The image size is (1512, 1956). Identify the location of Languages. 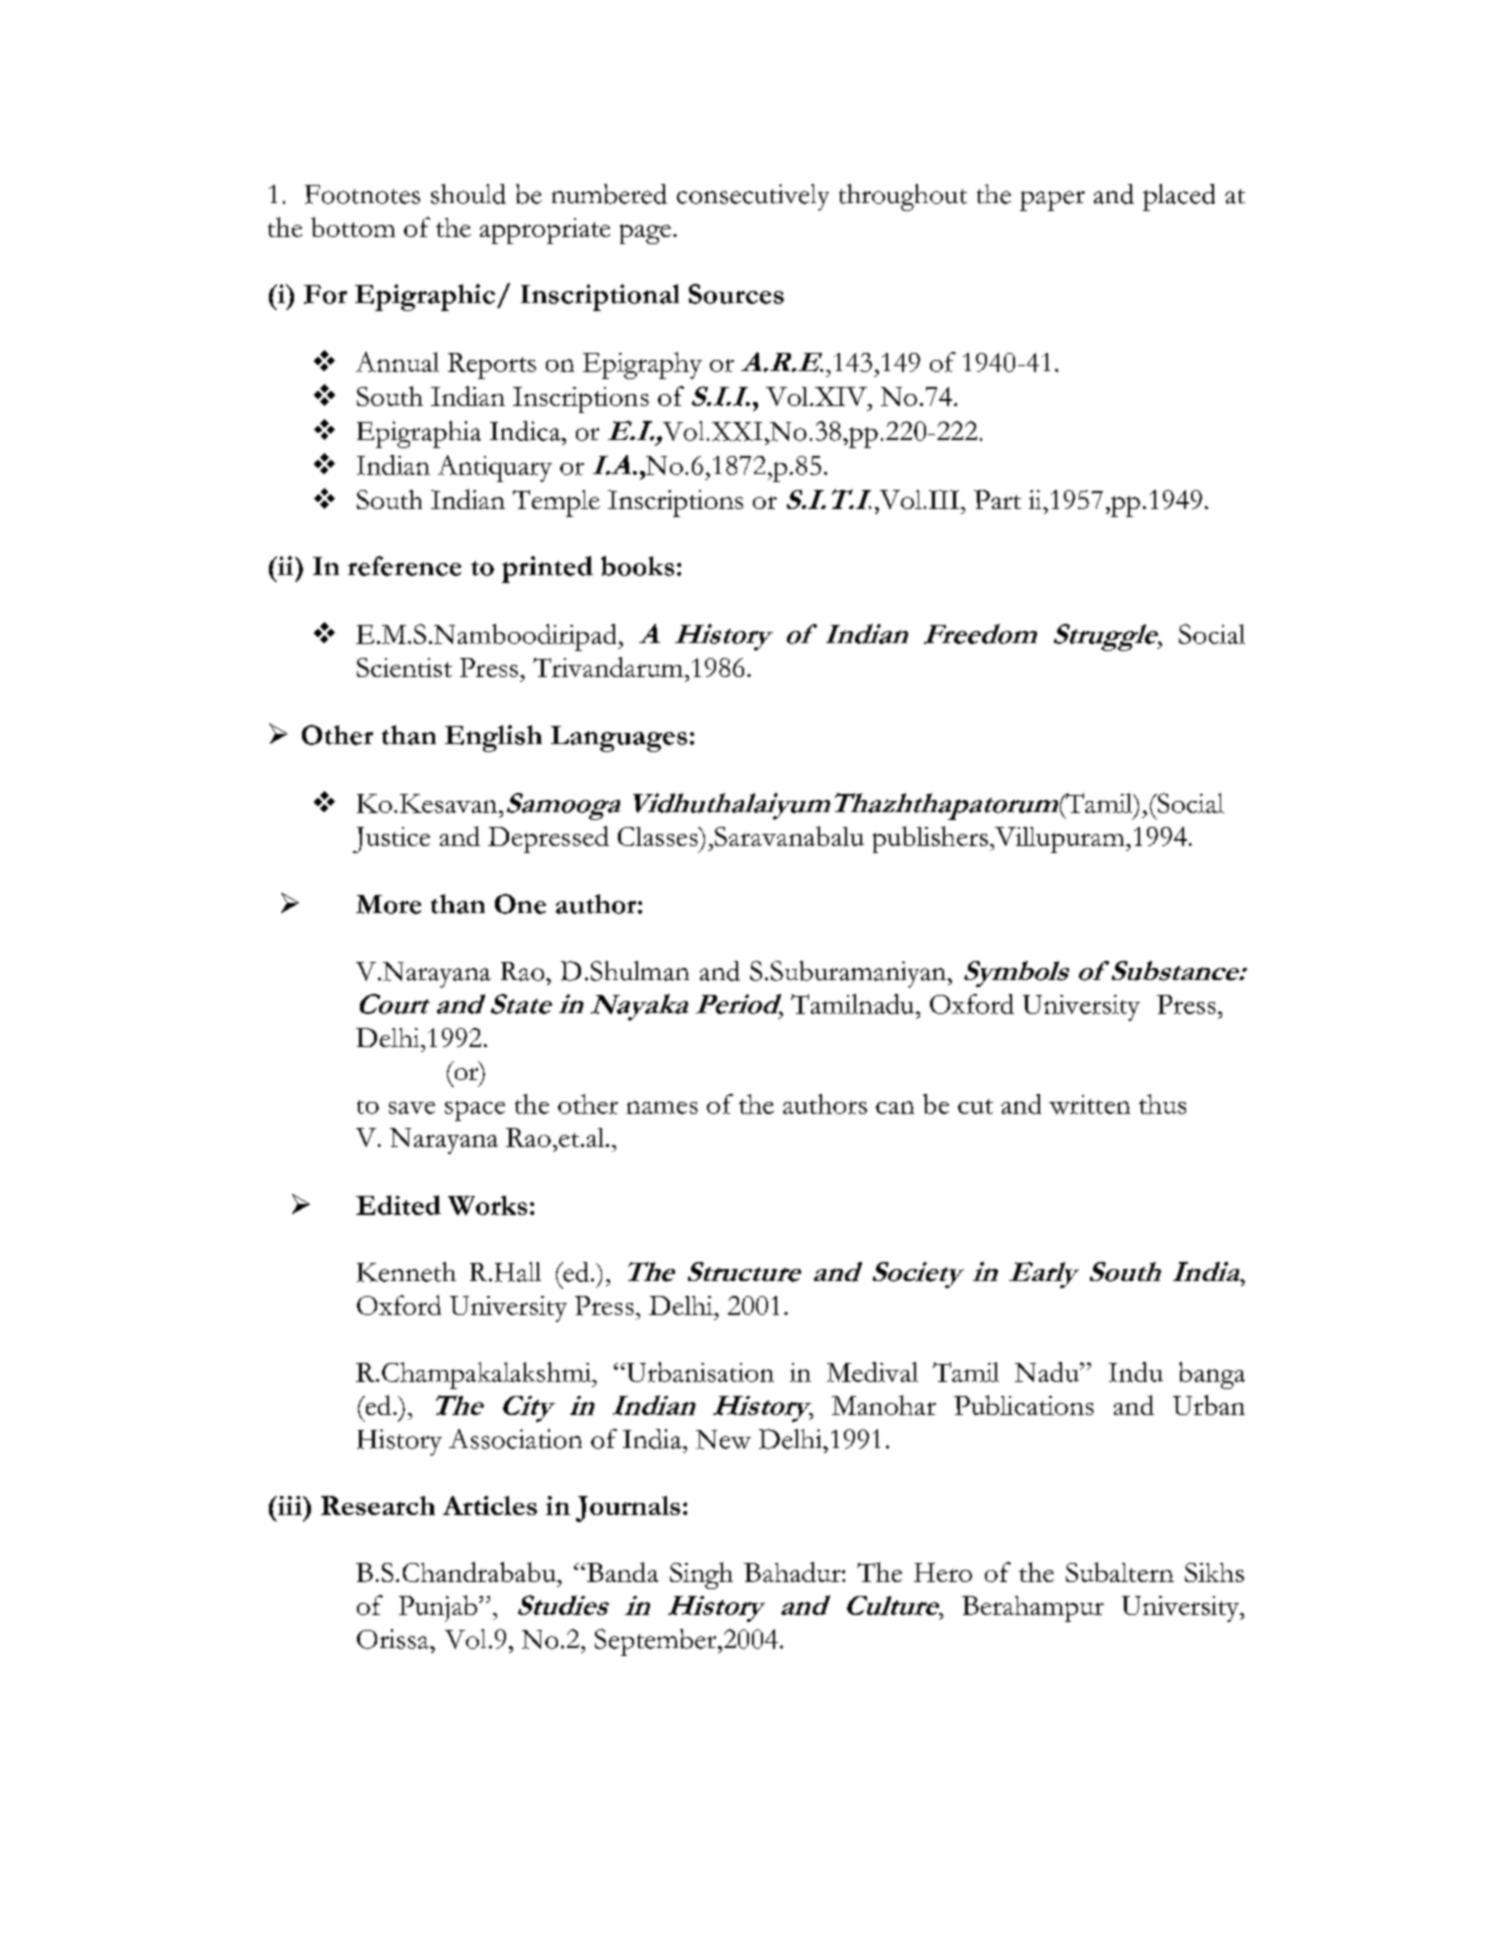
(619, 739).
